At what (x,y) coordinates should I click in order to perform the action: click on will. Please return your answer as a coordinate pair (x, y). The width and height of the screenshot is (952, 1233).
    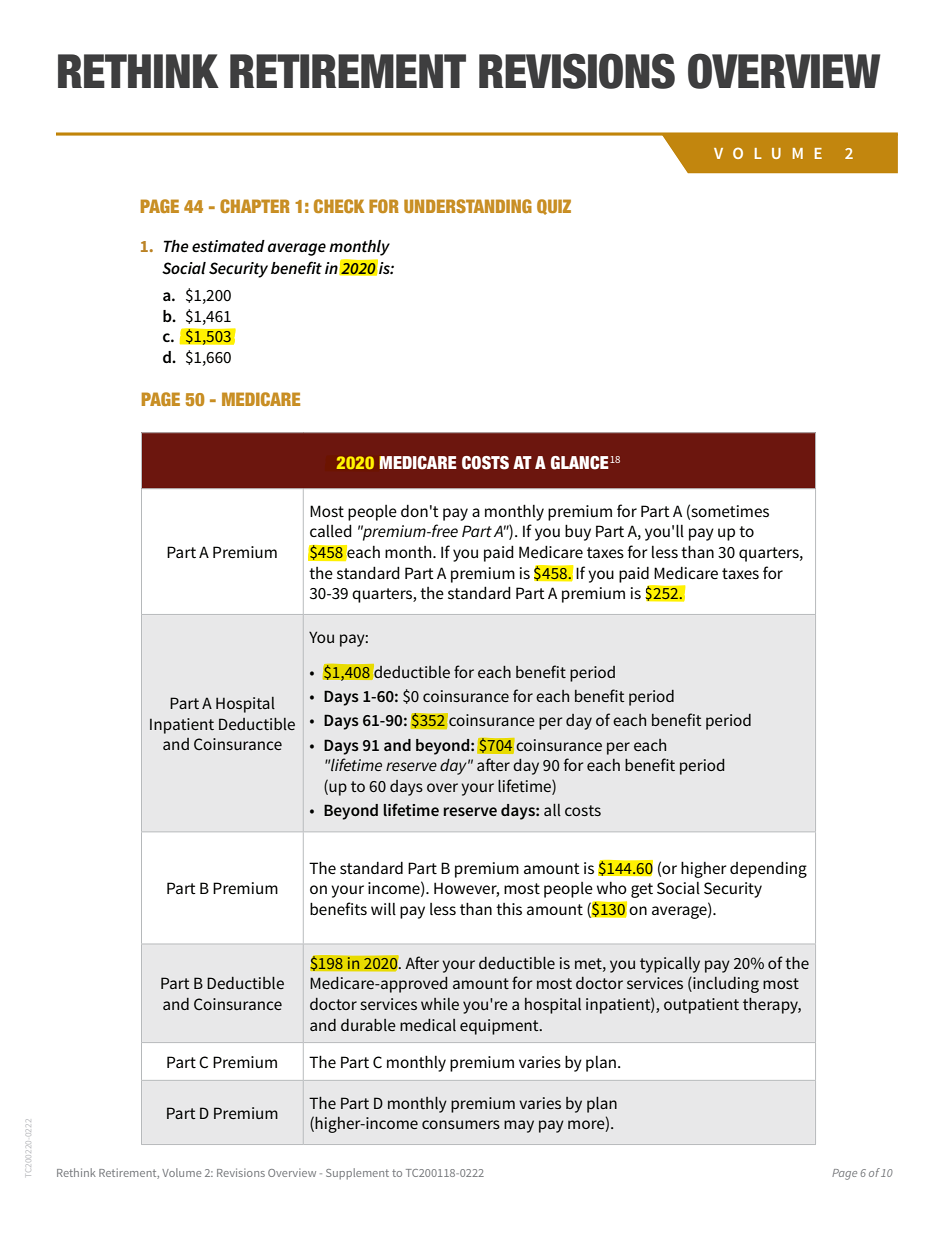
    Looking at the image, I should click on (383, 909).
